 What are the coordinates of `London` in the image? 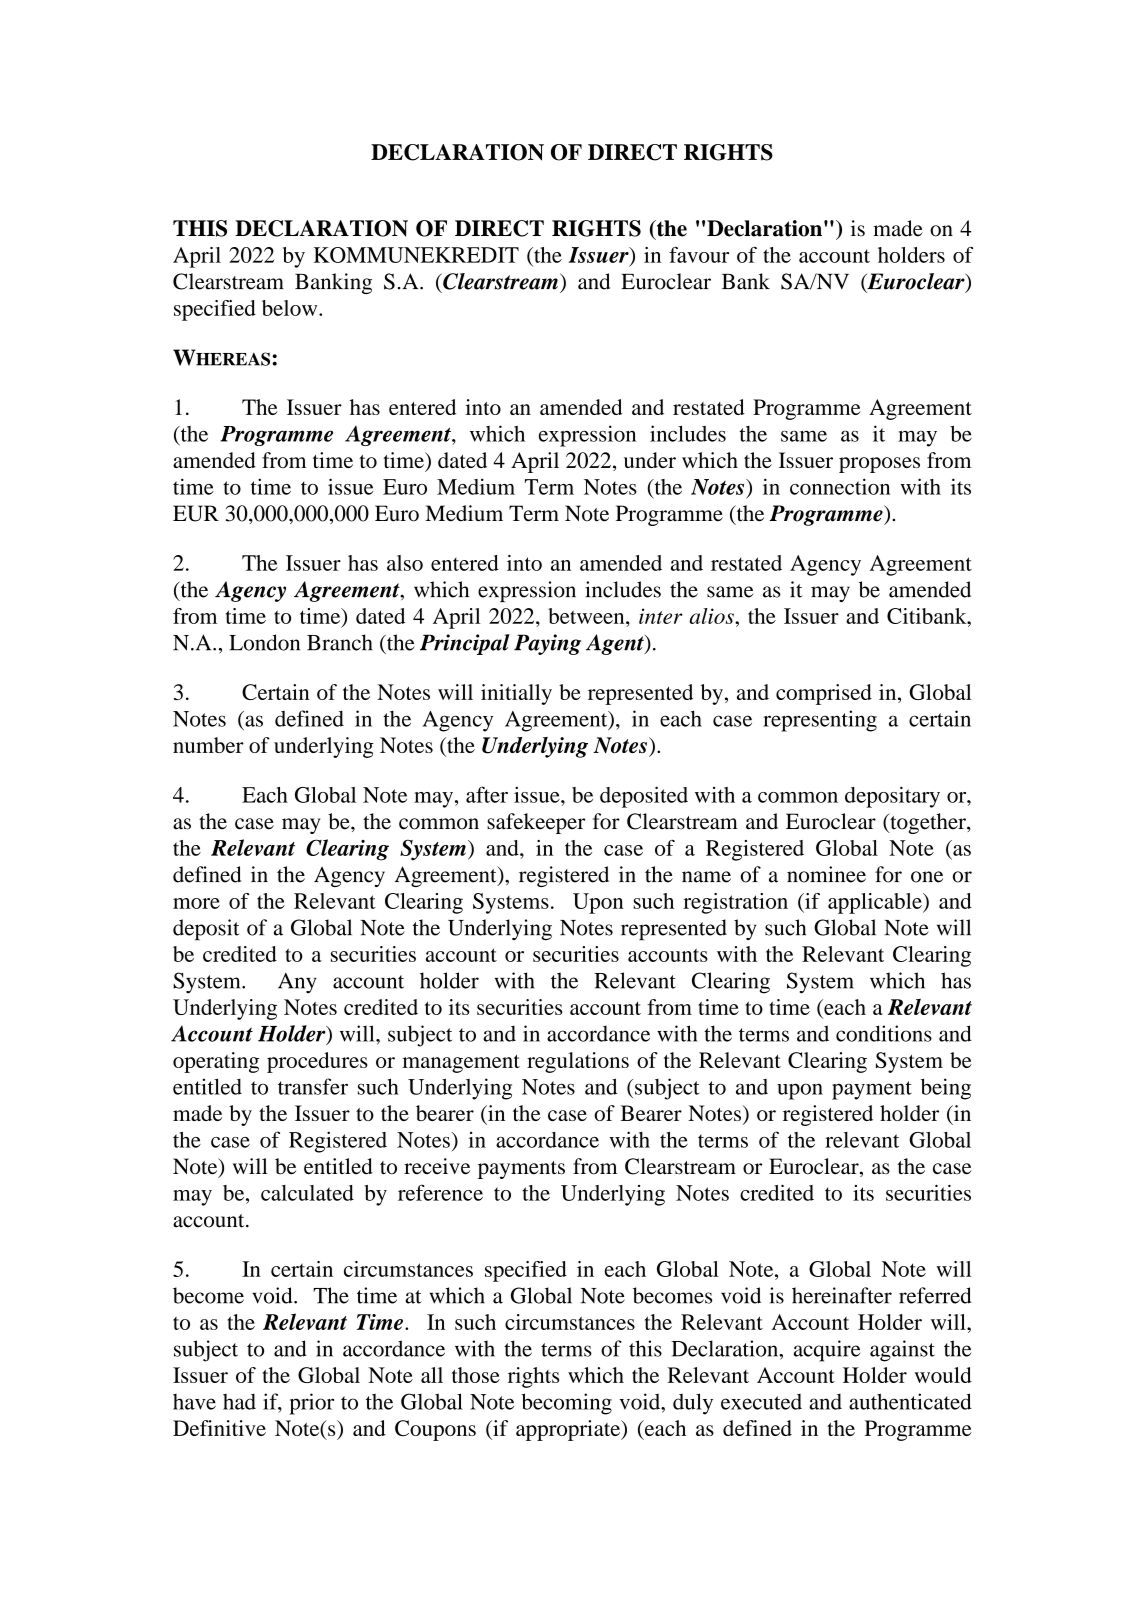 It's located at (264, 642).
